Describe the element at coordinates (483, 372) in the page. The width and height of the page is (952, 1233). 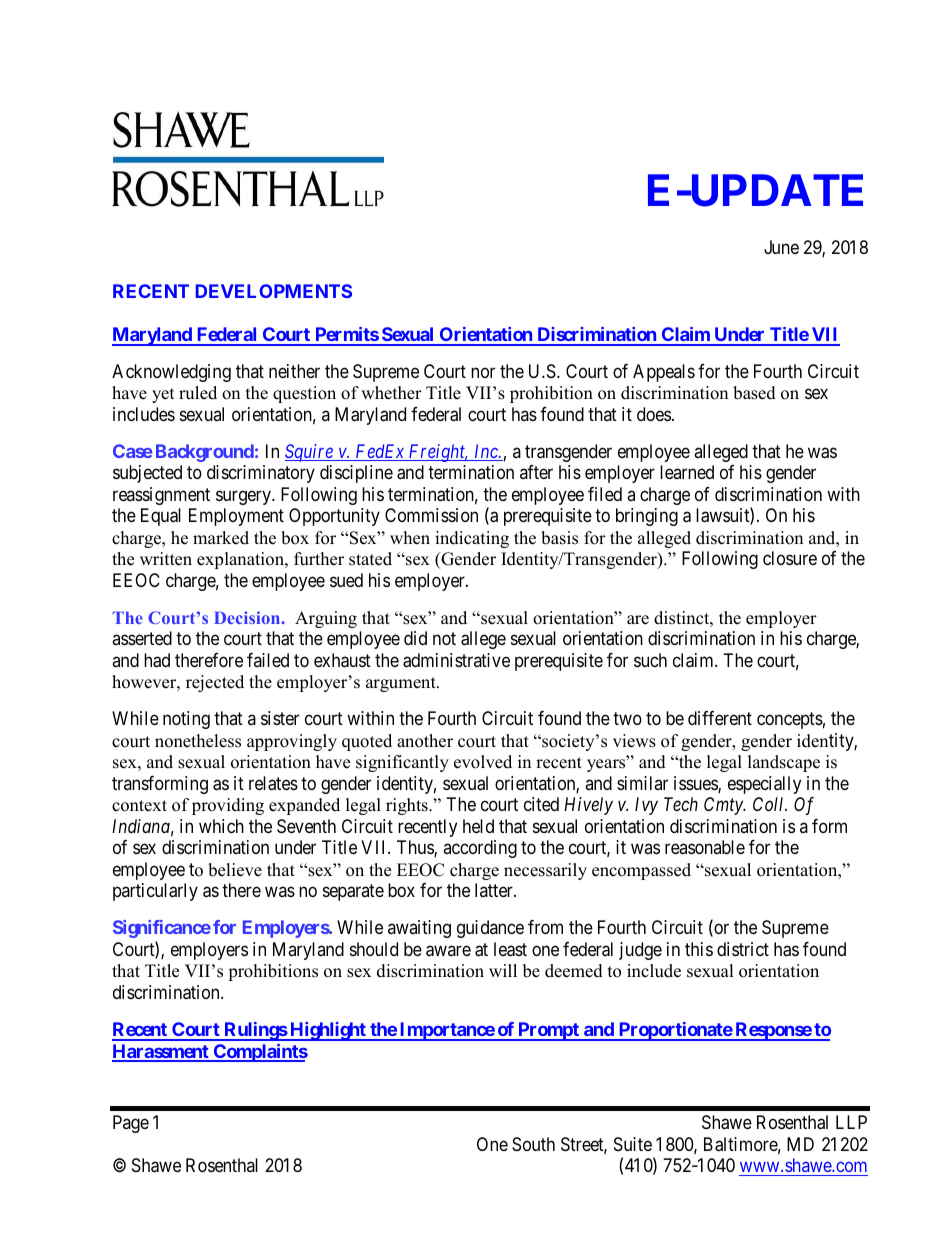
I see `nor` at that location.
